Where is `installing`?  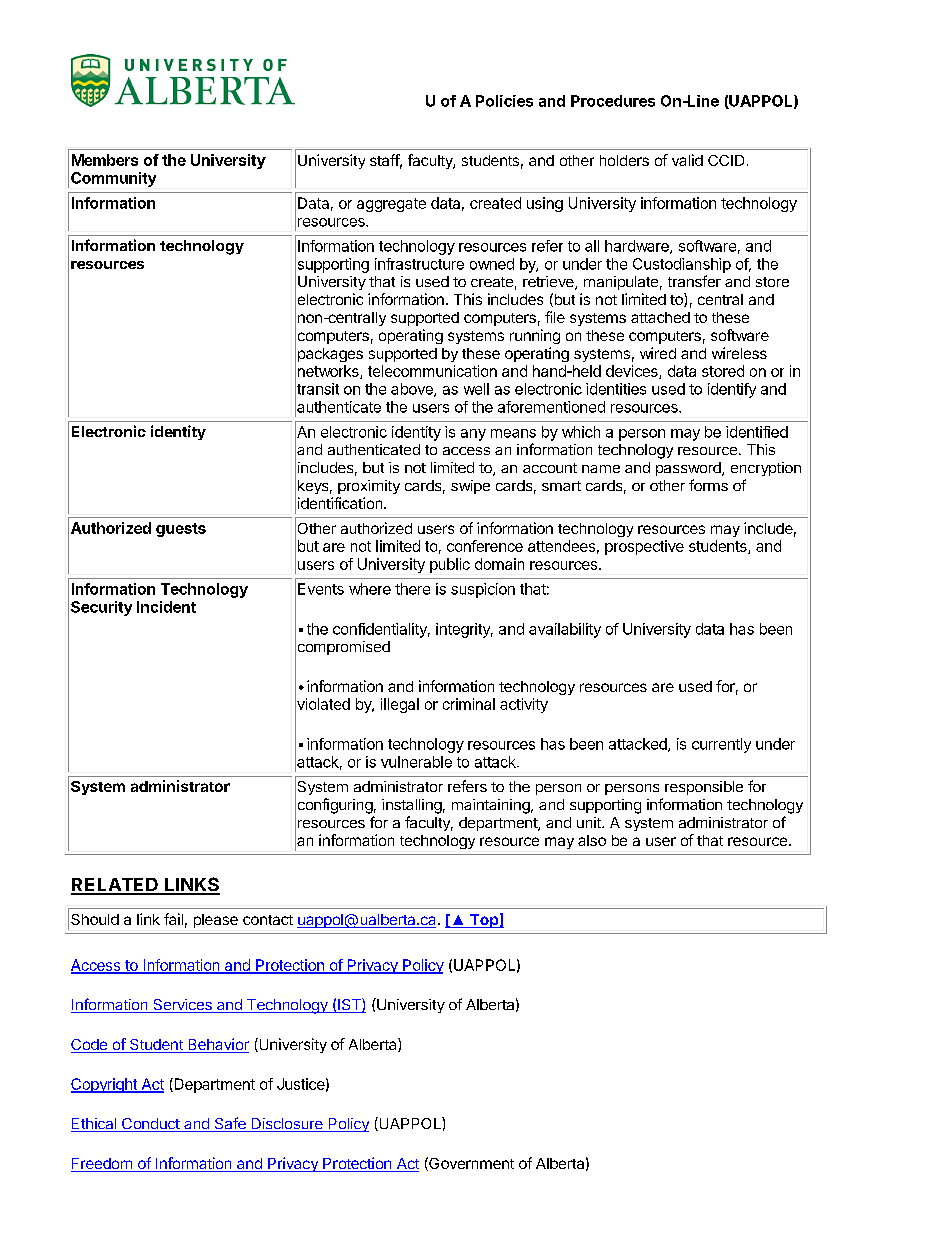 installing is located at coordinates (412, 806).
